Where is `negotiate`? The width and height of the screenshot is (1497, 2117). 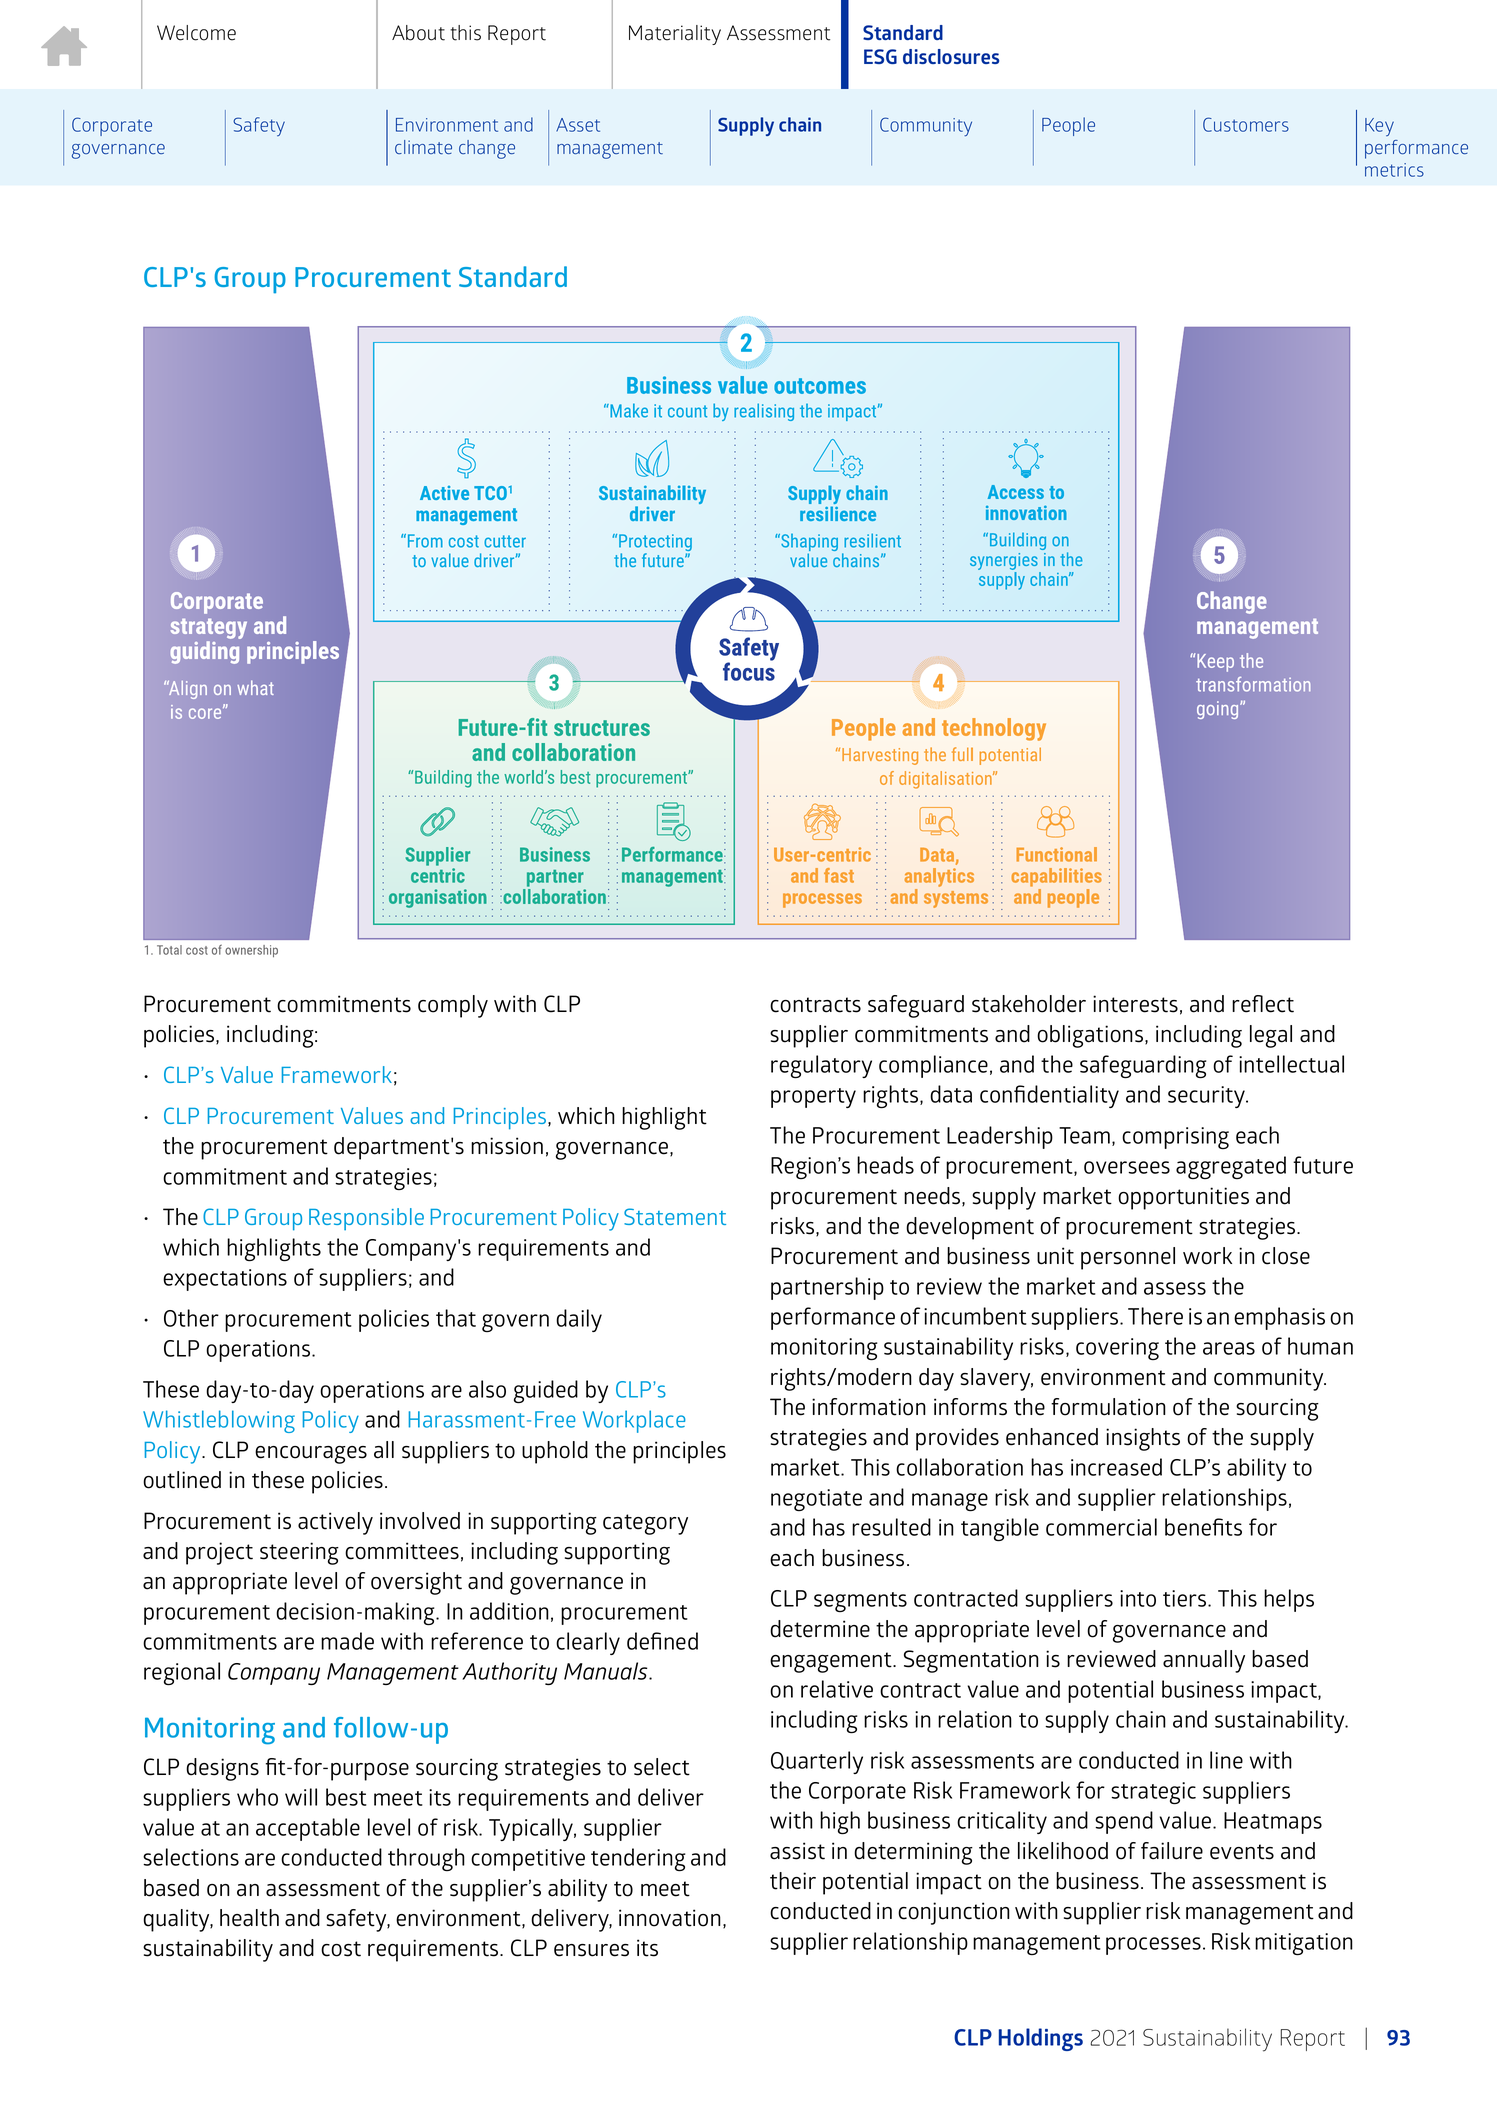
negotiate is located at coordinates (816, 1500).
